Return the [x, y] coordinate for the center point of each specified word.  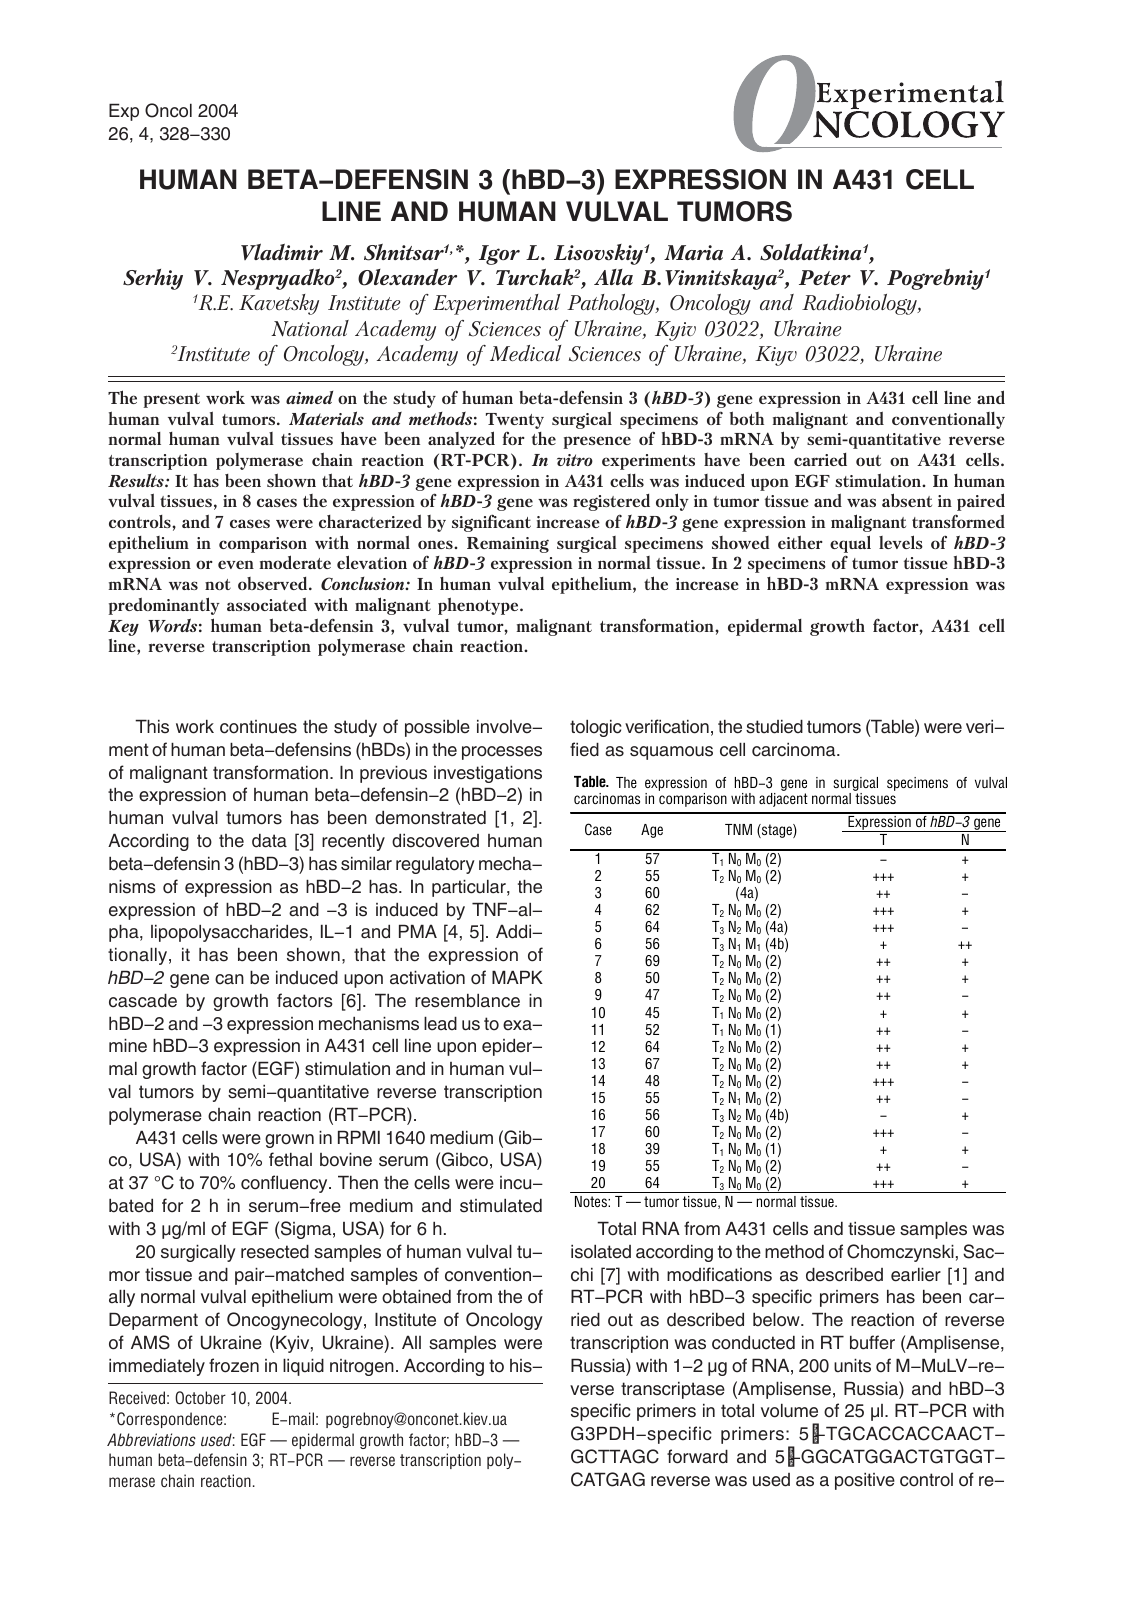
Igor [499, 255]
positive [865, 1481]
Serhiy [153, 279]
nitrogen [362, 1367]
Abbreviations [151, 1439]
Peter [825, 277]
